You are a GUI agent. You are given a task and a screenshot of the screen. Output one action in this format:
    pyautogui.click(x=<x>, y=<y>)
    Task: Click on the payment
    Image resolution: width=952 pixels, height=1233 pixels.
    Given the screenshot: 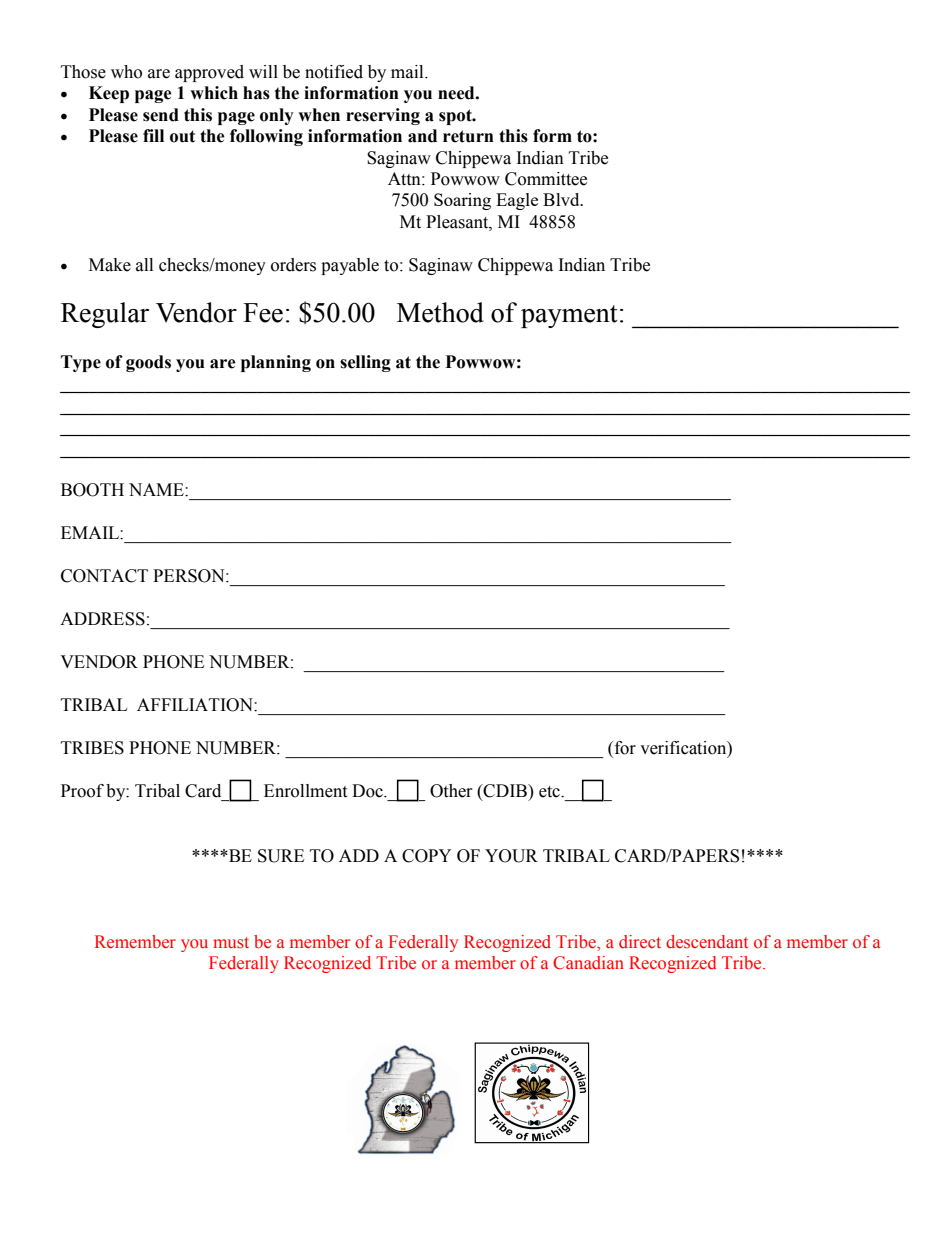 What is the action you would take?
    pyautogui.click(x=569, y=316)
